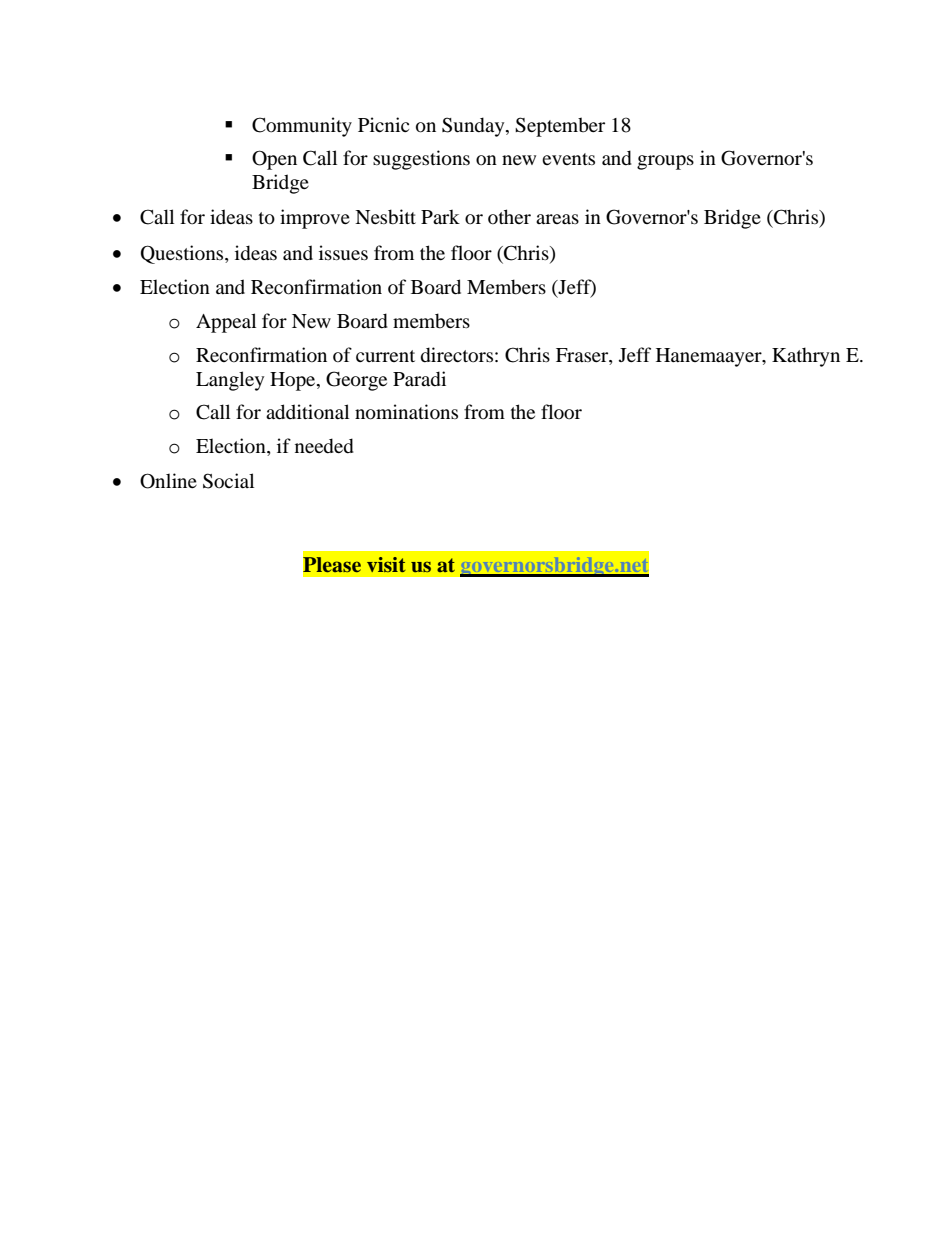 Image resolution: width=952 pixels, height=1233 pixels. What do you see at coordinates (406, 412) in the document?
I see `nominations` at bounding box center [406, 412].
